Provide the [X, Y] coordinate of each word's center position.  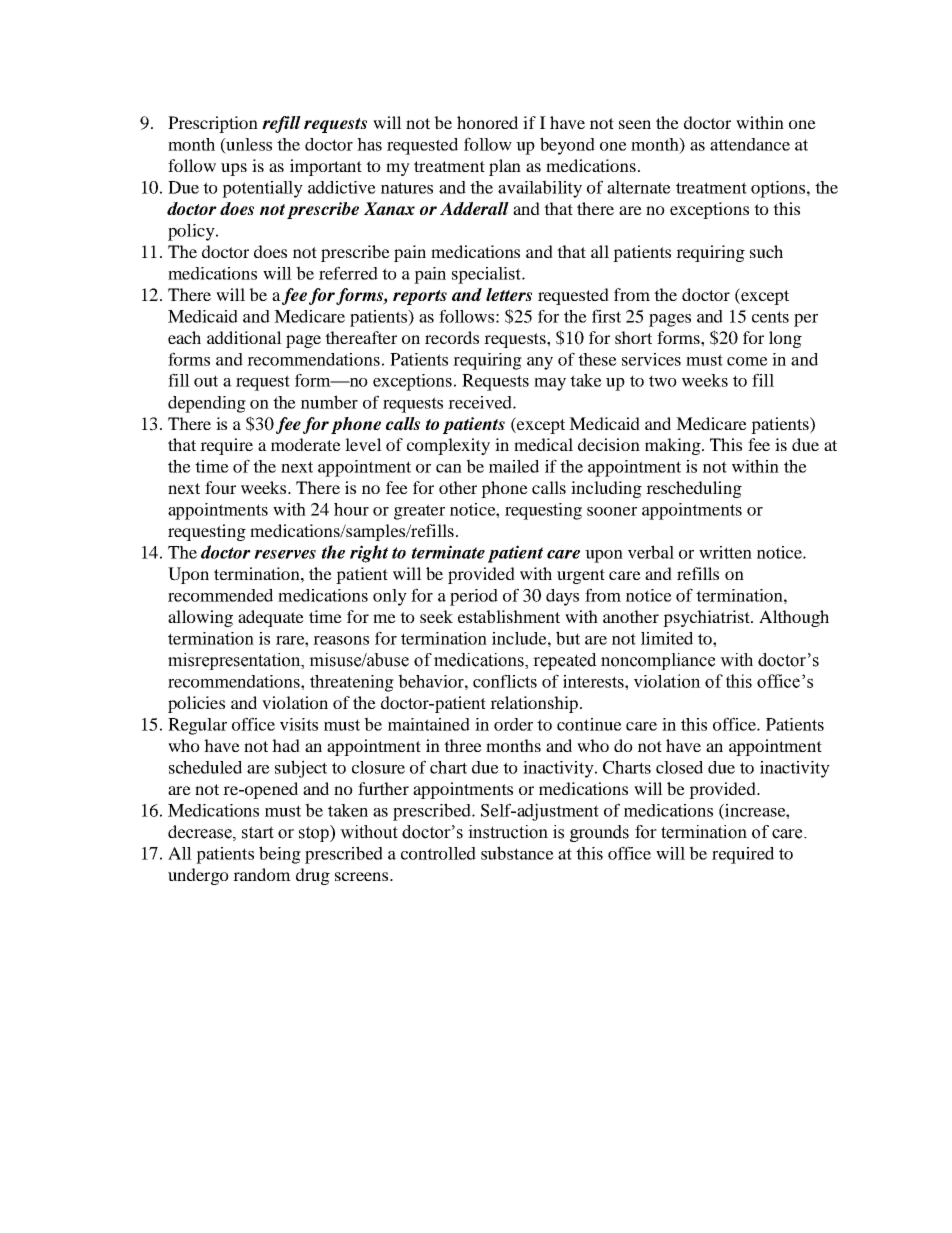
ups [234, 169]
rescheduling [694, 489]
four [220, 487]
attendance [750, 144]
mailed [514, 466]
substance [517, 853]
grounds [599, 833]
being [280, 855]
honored [487, 122]
